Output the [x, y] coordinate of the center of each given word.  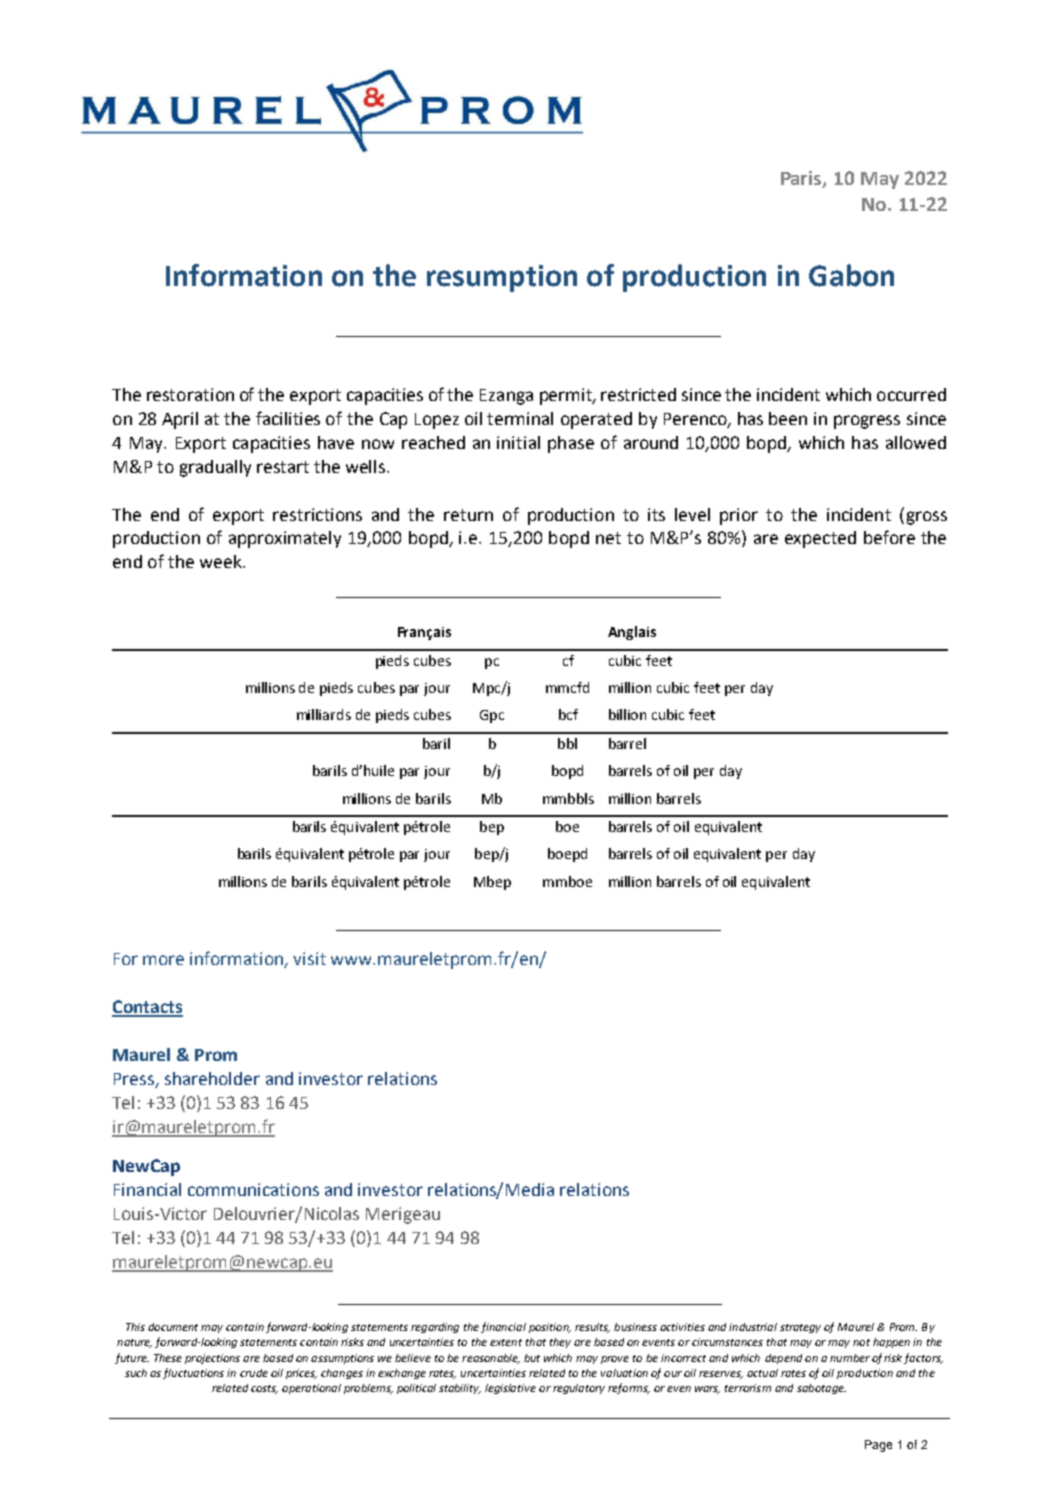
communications [253, 1189]
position [550, 1328]
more [163, 960]
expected [820, 539]
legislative [510, 1389]
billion [627, 714]
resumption [502, 278]
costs [264, 1389]
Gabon [851, 275]
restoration [190, 394]
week [222, 561]
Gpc [492, 716]
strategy [800, 1328]
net [608, 538]
